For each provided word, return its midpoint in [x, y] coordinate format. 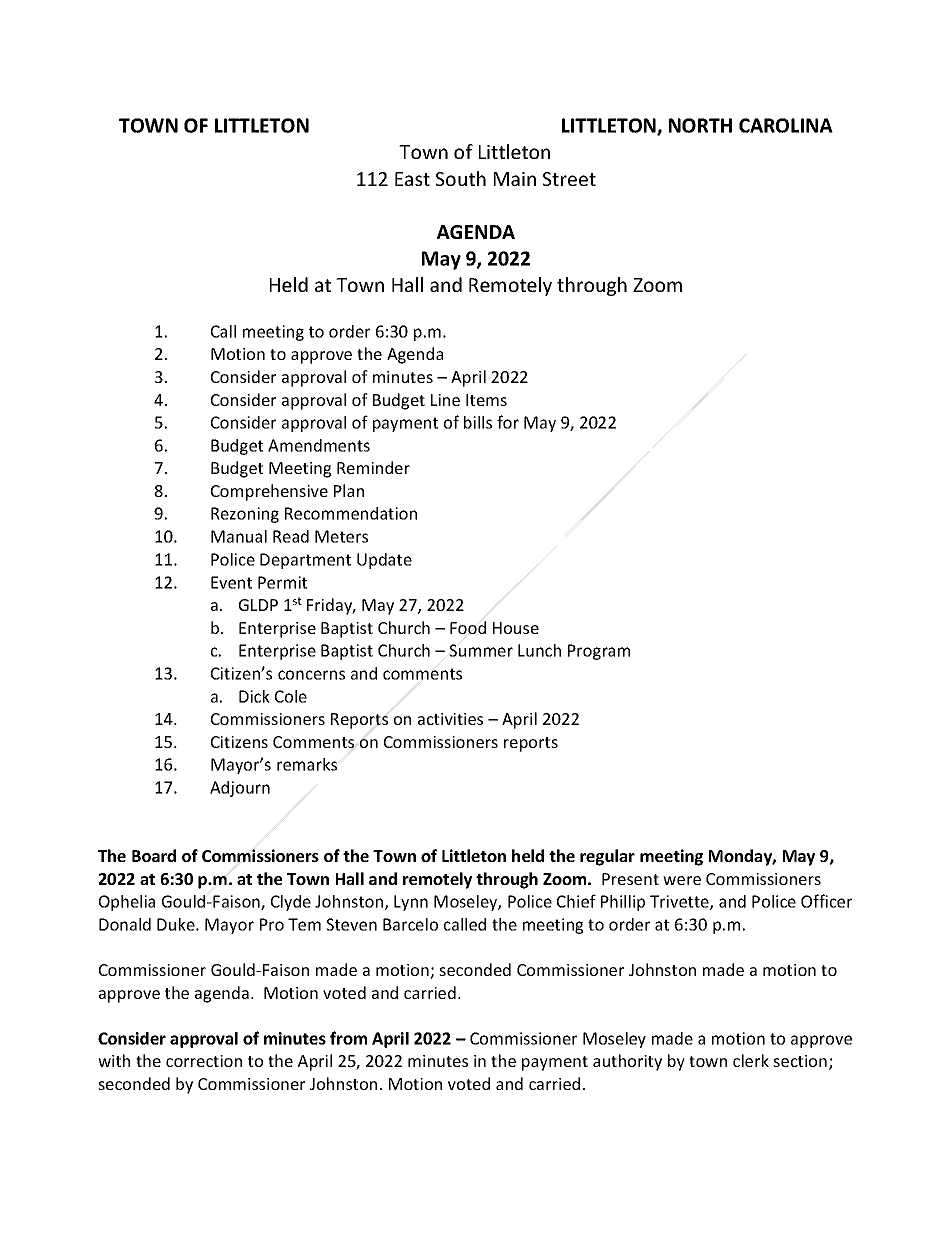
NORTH [700, 125]
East [412, 179]
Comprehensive [269, 492]
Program [599, 652]
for [508, 422]
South [461, 178]
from [348, 1038]
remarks [307, 764]
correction [204, 1061]
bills [478, 422]
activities [450, 719]
